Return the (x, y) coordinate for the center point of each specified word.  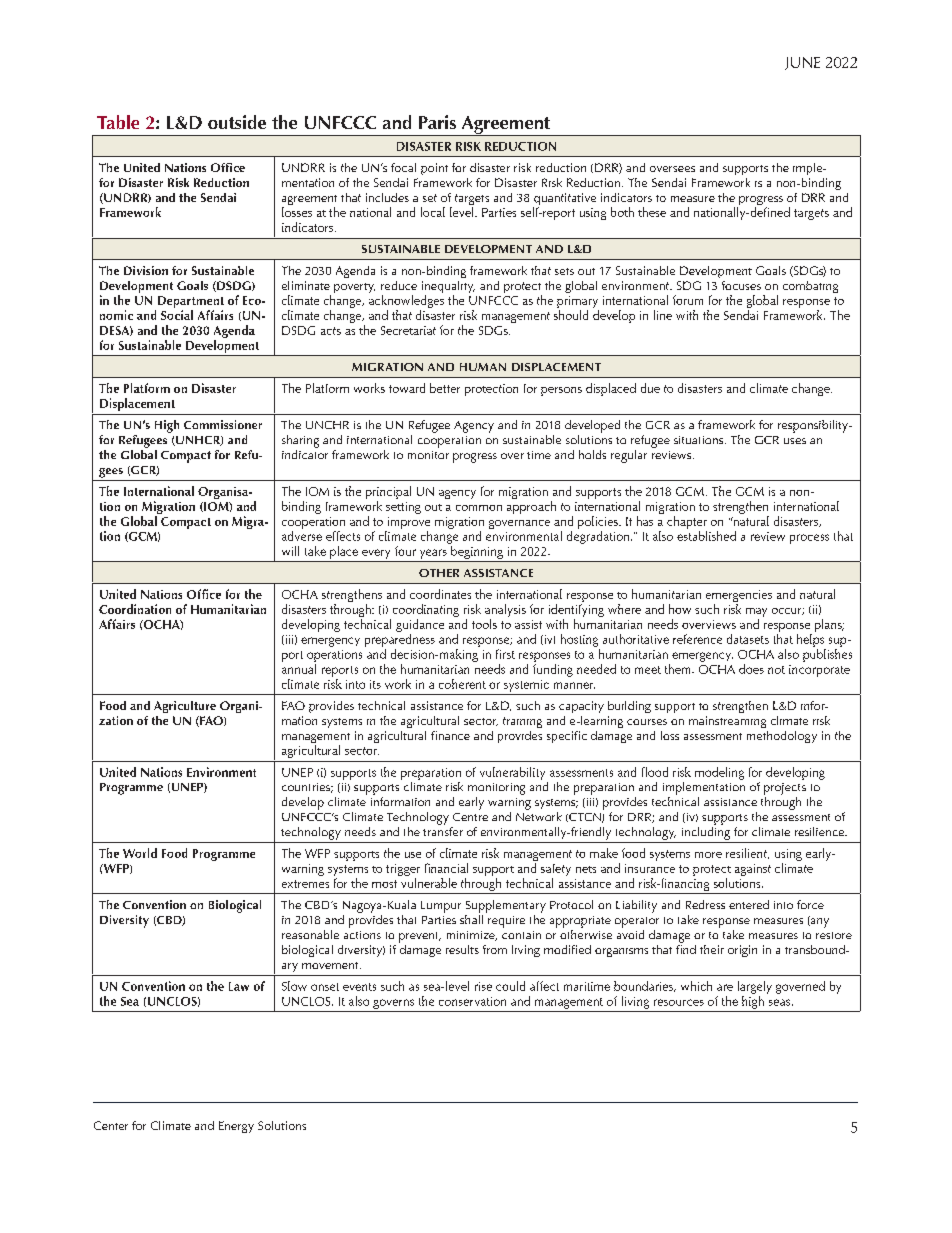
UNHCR (198, 441)
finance (450, 735)
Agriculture (185, 707)
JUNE (802, 63)
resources (679, 1002)
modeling (719, 773)
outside (237, 122)
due (650, 388)
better (445, 388)
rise (483, 986)
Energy (236, 1127)
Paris (437, 122)
